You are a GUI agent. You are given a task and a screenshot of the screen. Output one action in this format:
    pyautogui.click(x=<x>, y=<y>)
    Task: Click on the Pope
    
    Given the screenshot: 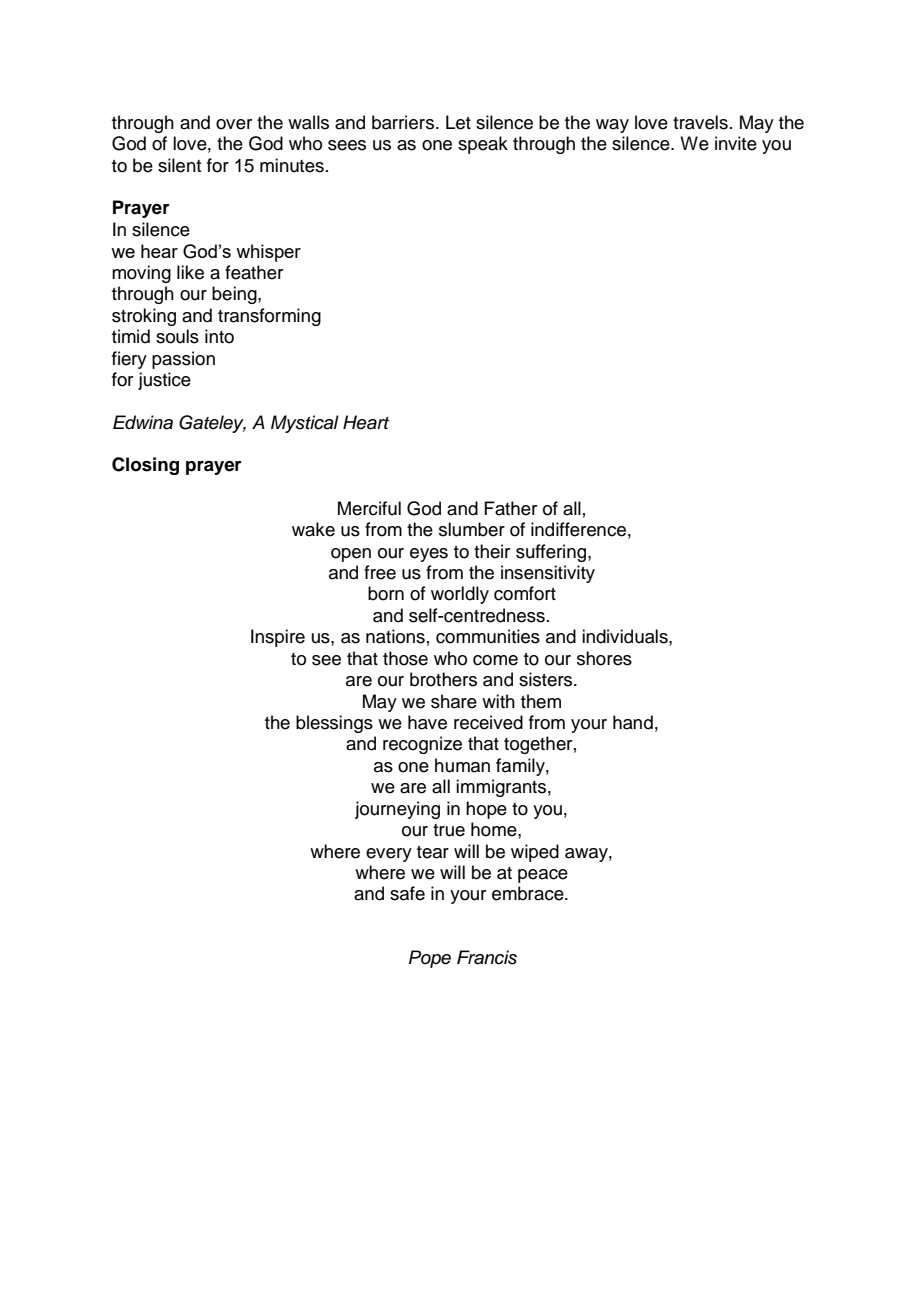 What is the action you would take?
    pyautogui.click(x=430, y=959)
